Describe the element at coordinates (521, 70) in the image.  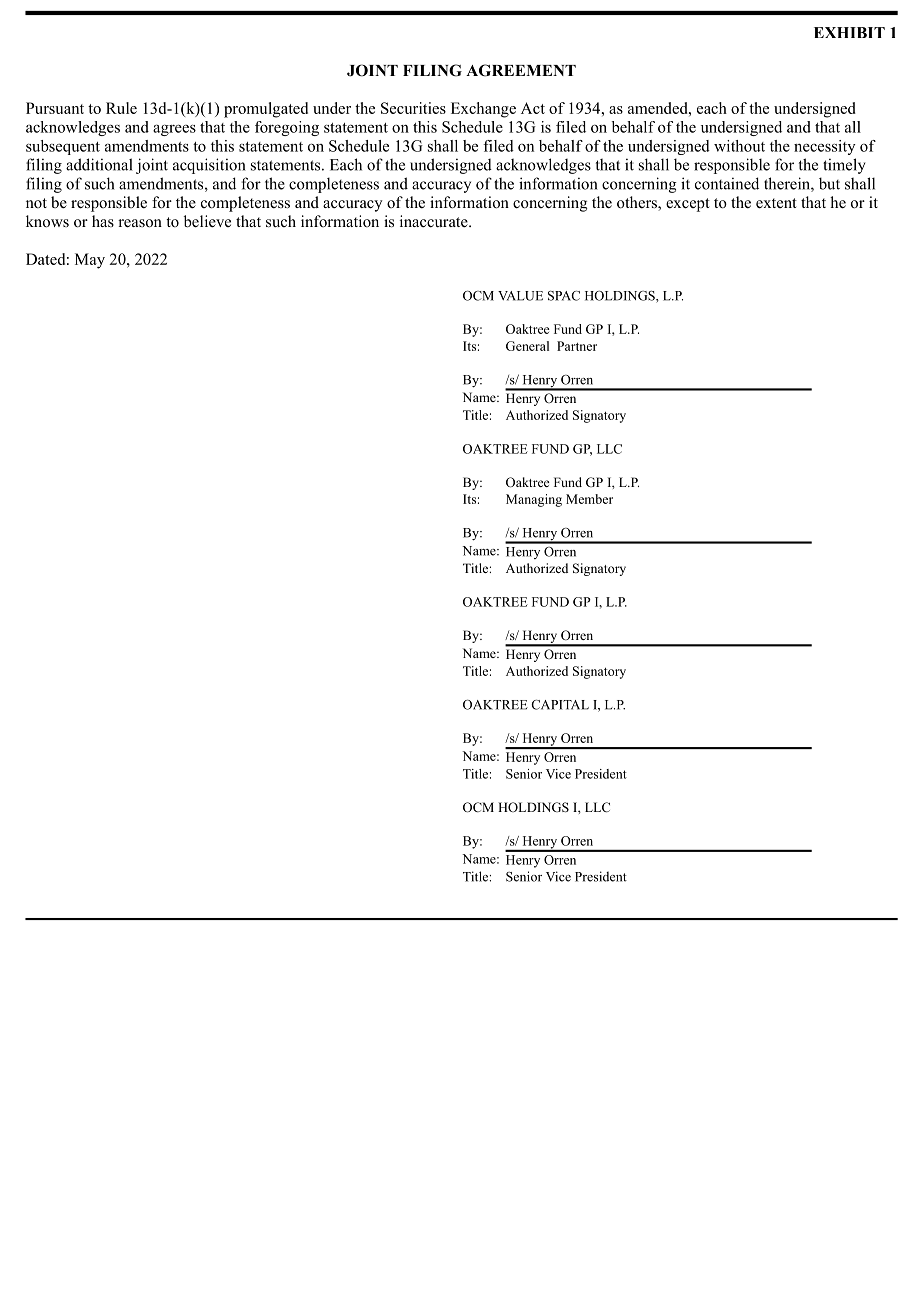
I see `AGREEMENT` at that location.
